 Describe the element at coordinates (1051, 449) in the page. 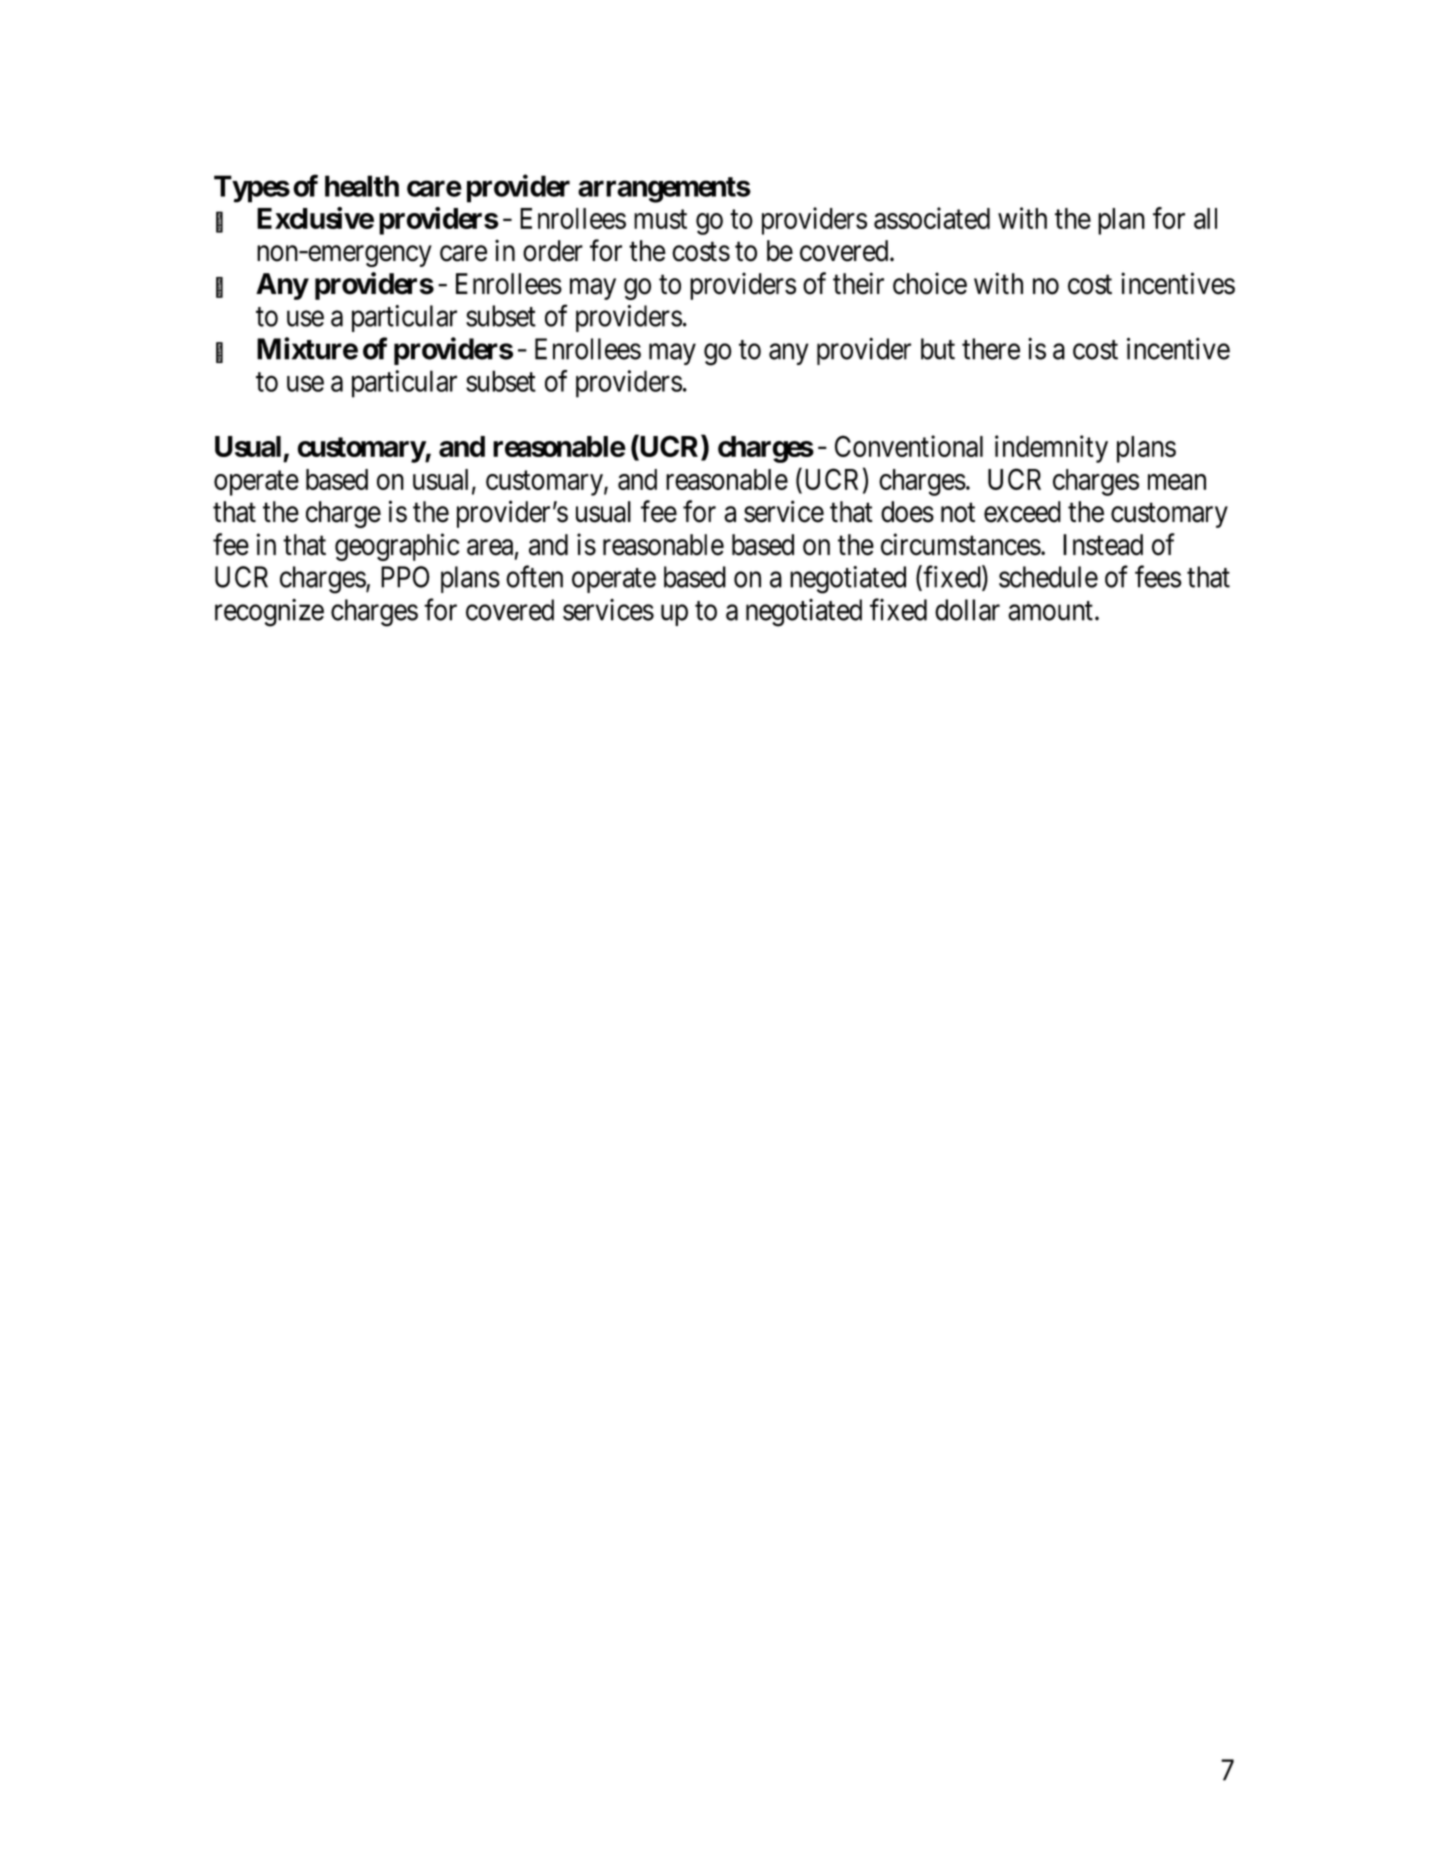

I see `indemnity` at that location.
